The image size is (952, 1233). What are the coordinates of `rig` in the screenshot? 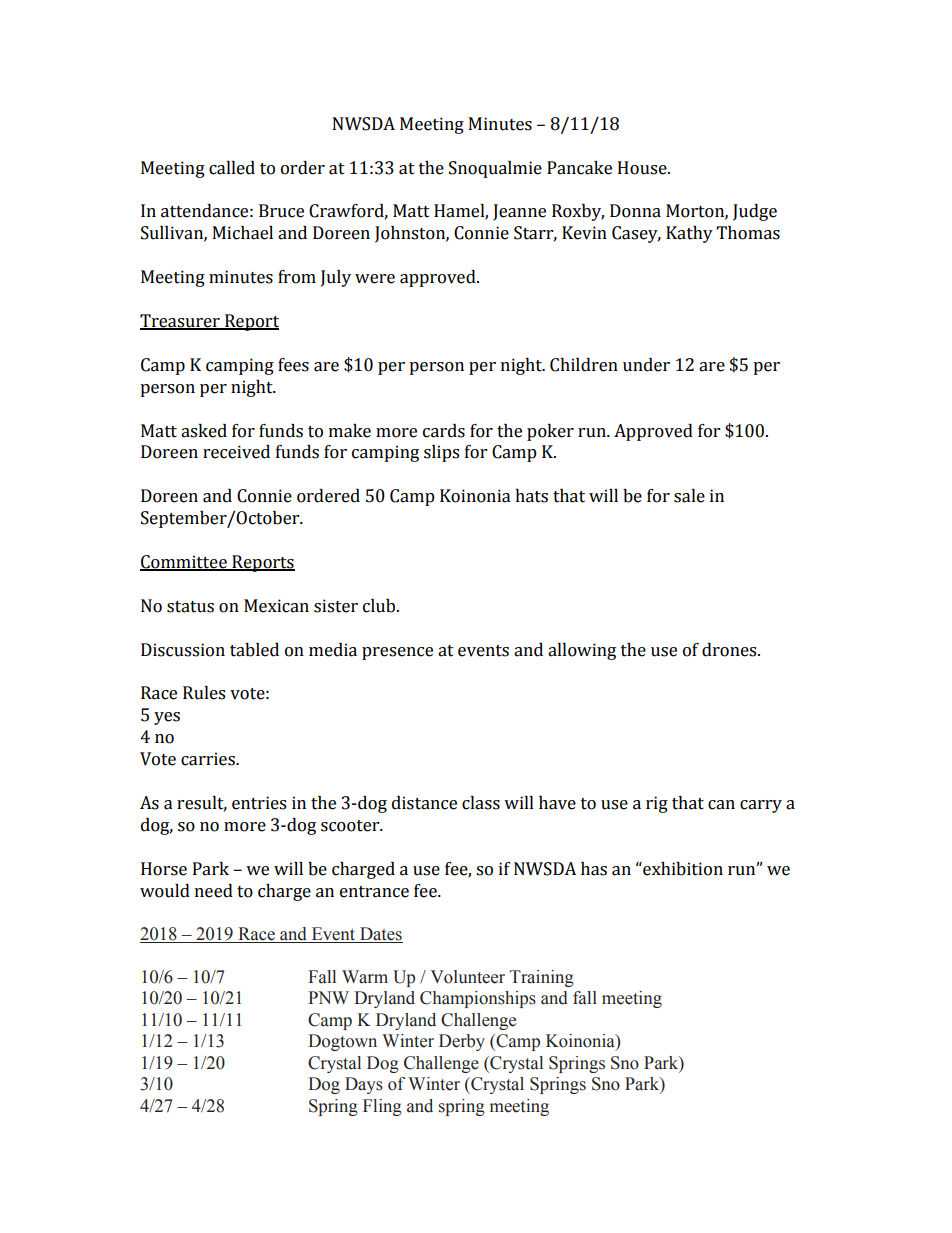 It's located at (657, 804).
